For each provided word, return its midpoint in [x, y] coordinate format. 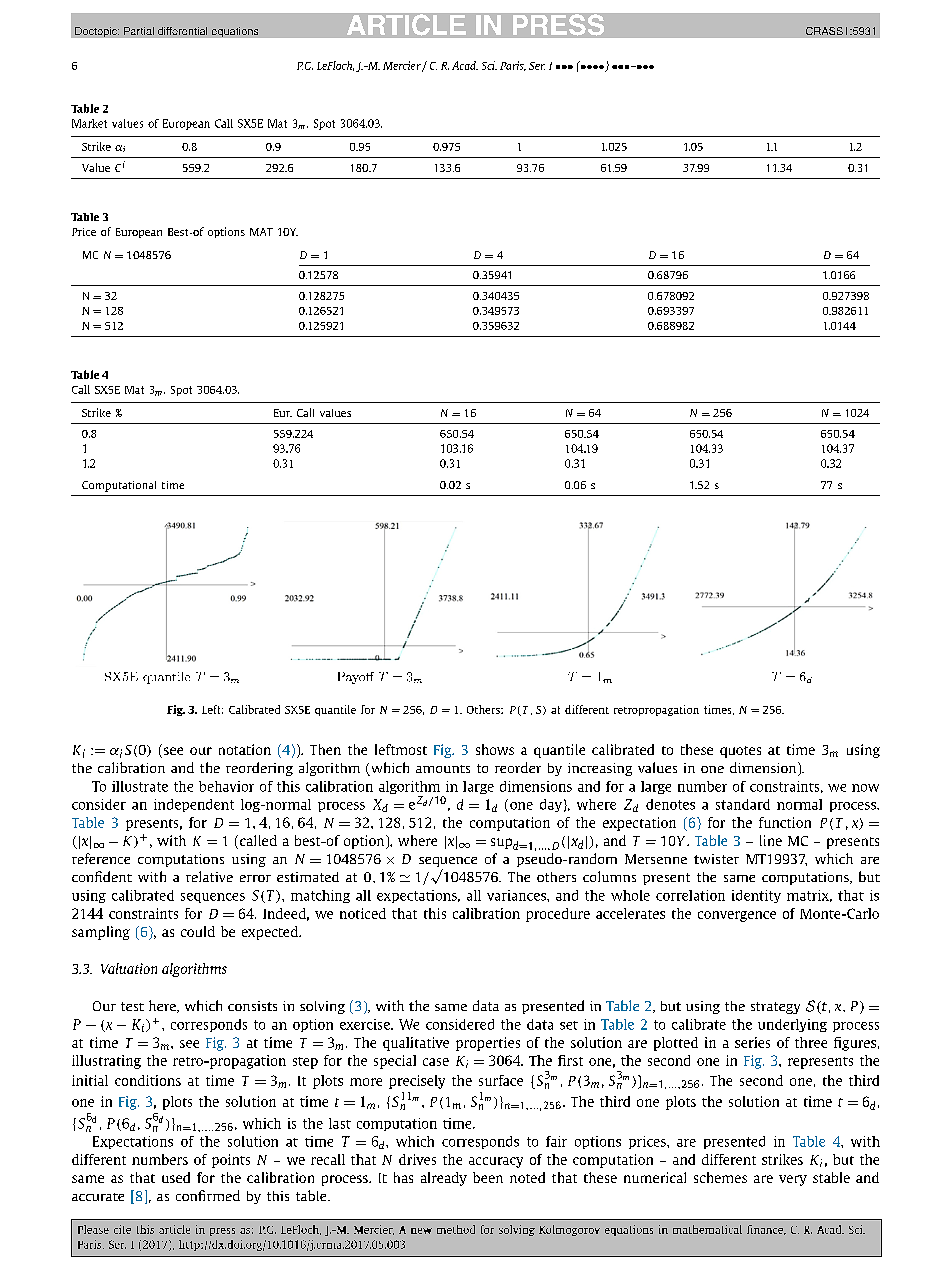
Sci [489, 65]
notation [245, 749]
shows [495, 749]
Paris [513, 66]
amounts [443, 769]
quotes [740, 752]
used [176, 1177]
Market [89, 123]
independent [194, 805]
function [785, 822]
